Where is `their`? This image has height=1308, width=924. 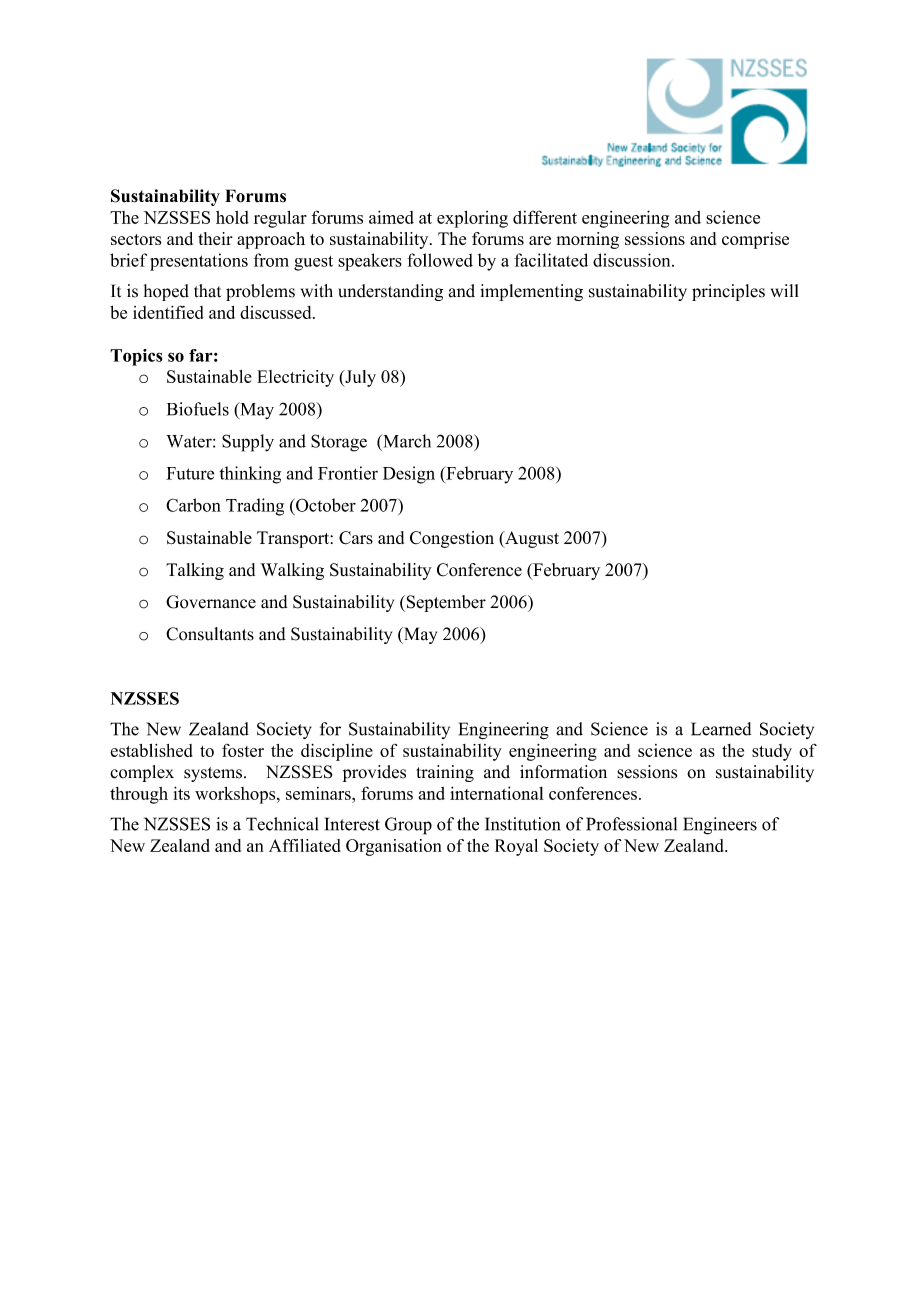 their is located at coordinates (215, 238).
